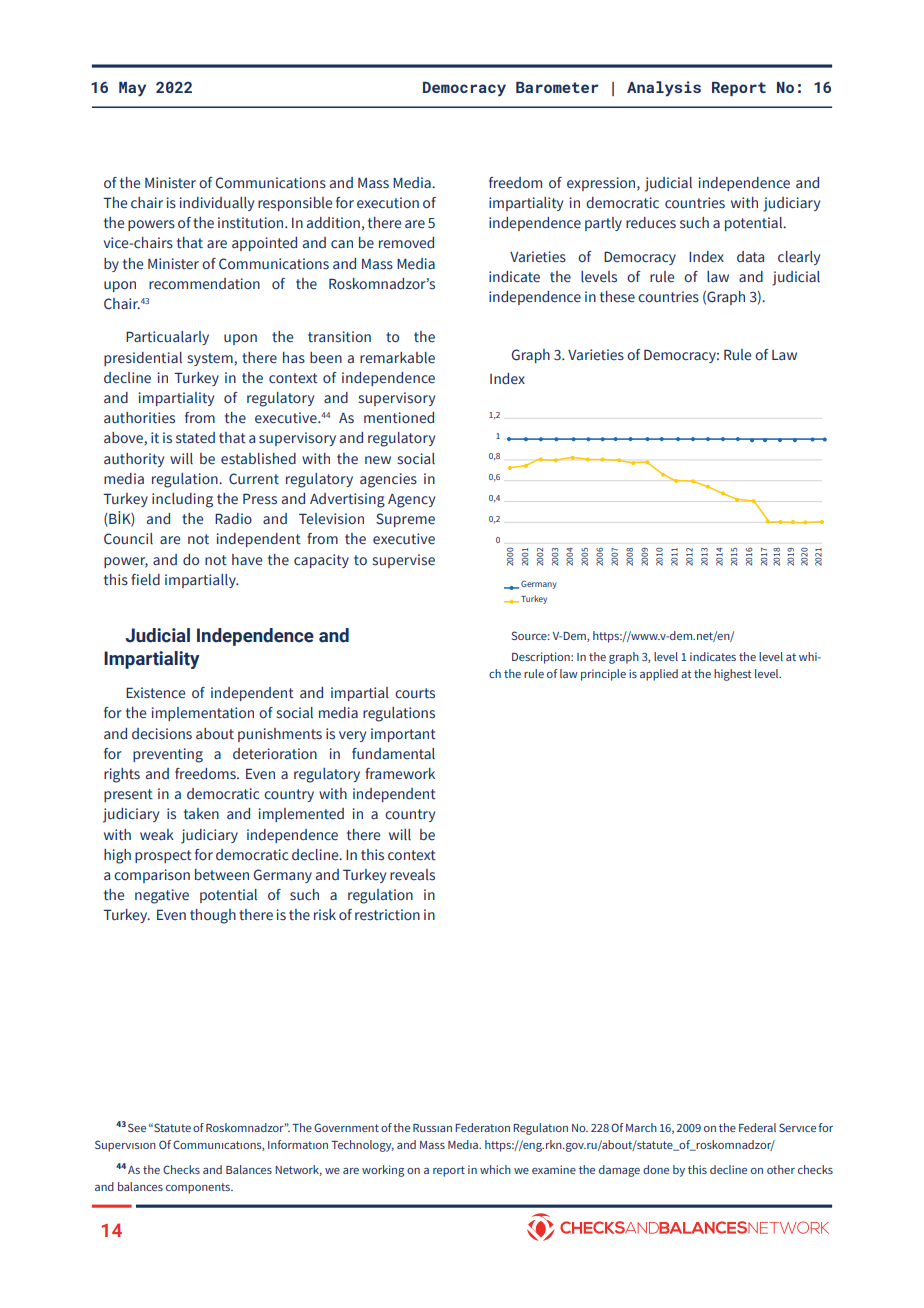 The image size is (924, 1308). I want to click on Agency, so click(411, 501).
